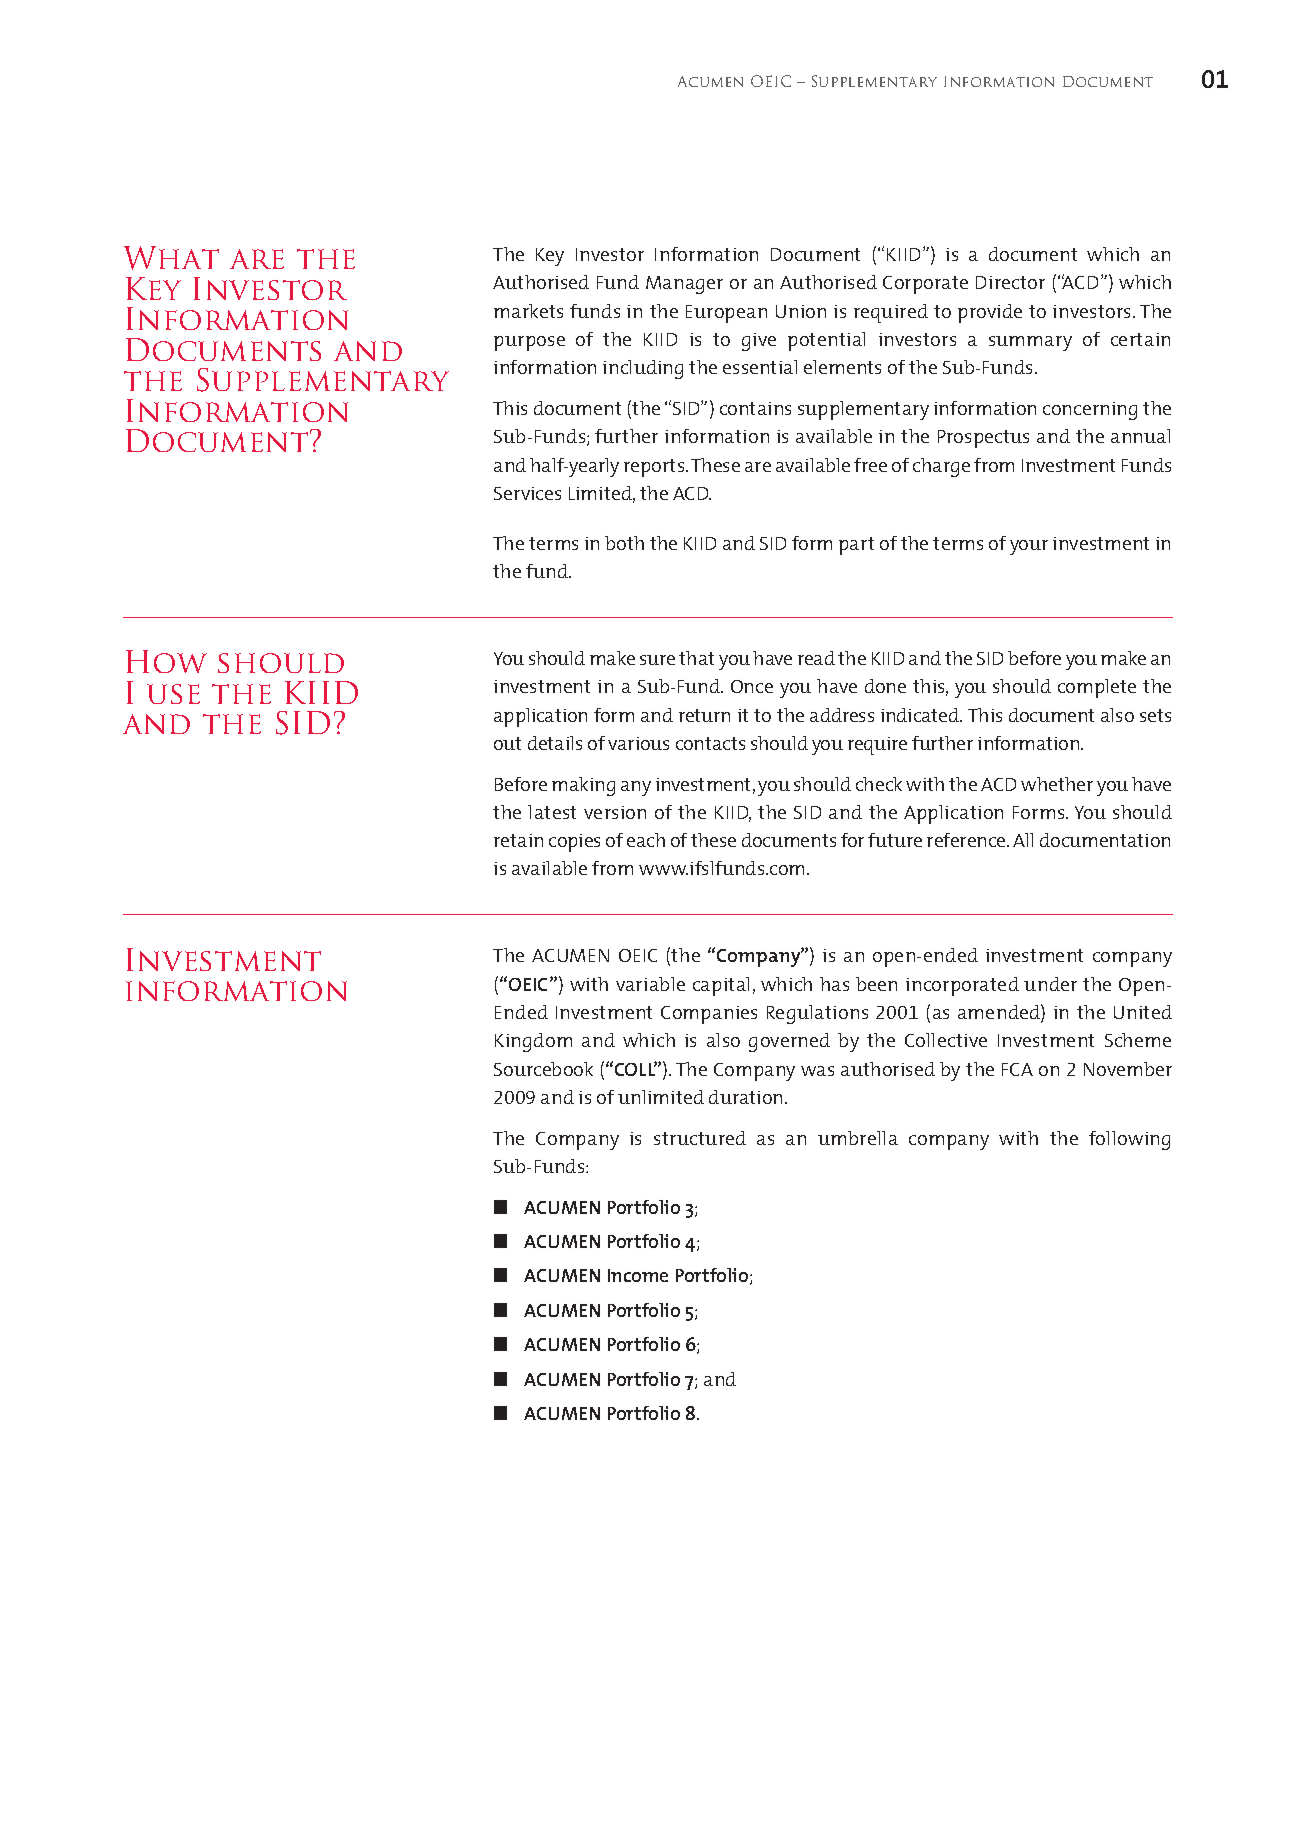 This screenshot has height=1833, width=1296. I want to click on Income, so click(638, 1275).
